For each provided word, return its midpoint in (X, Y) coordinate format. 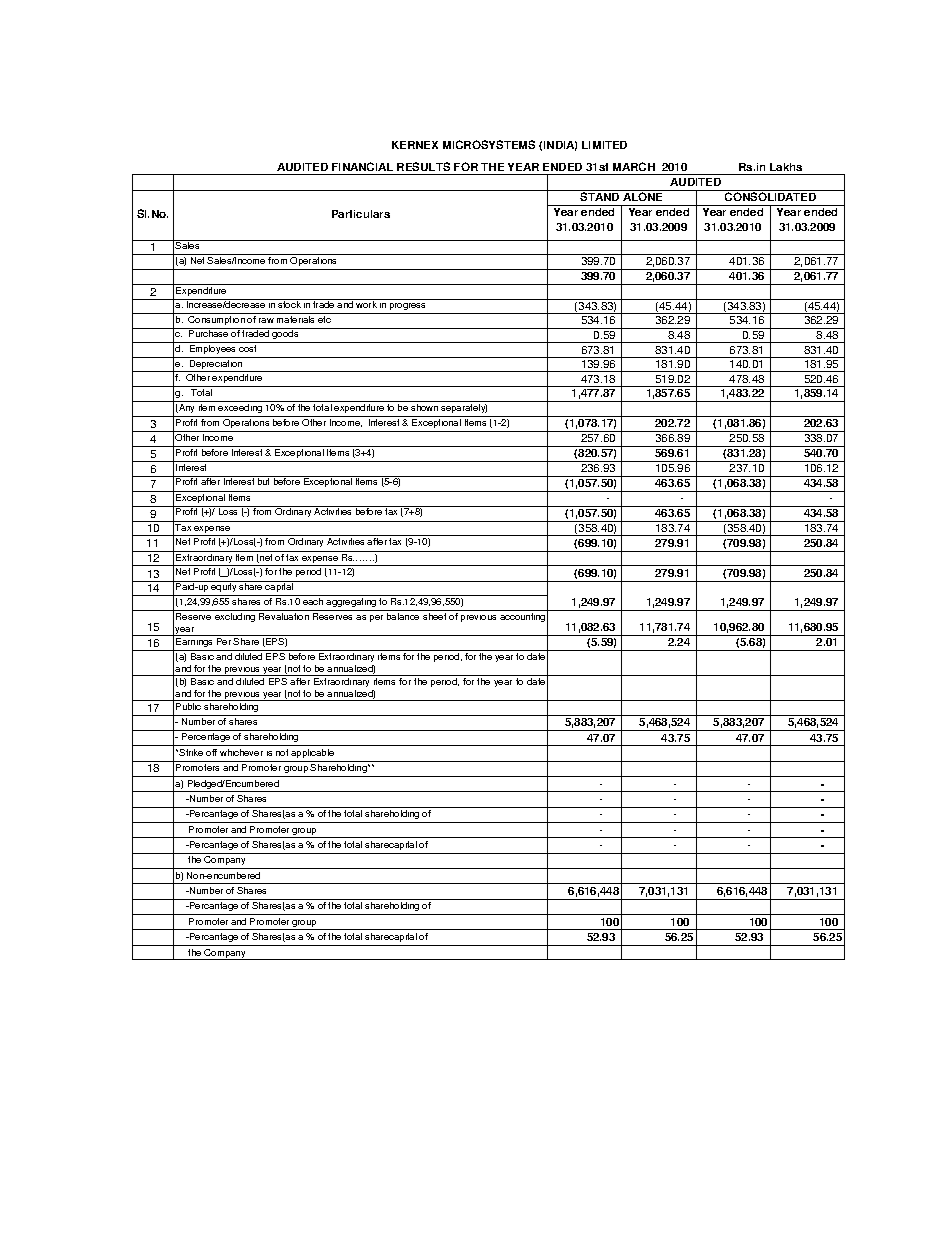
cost (247, 348)
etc (324, 319)
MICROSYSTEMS (489, 144)
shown (424, 407)
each (313, 601)
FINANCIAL (362, 166)
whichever (241, 752)
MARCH (634, 166)
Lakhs (786, 167)
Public (188, 706)
